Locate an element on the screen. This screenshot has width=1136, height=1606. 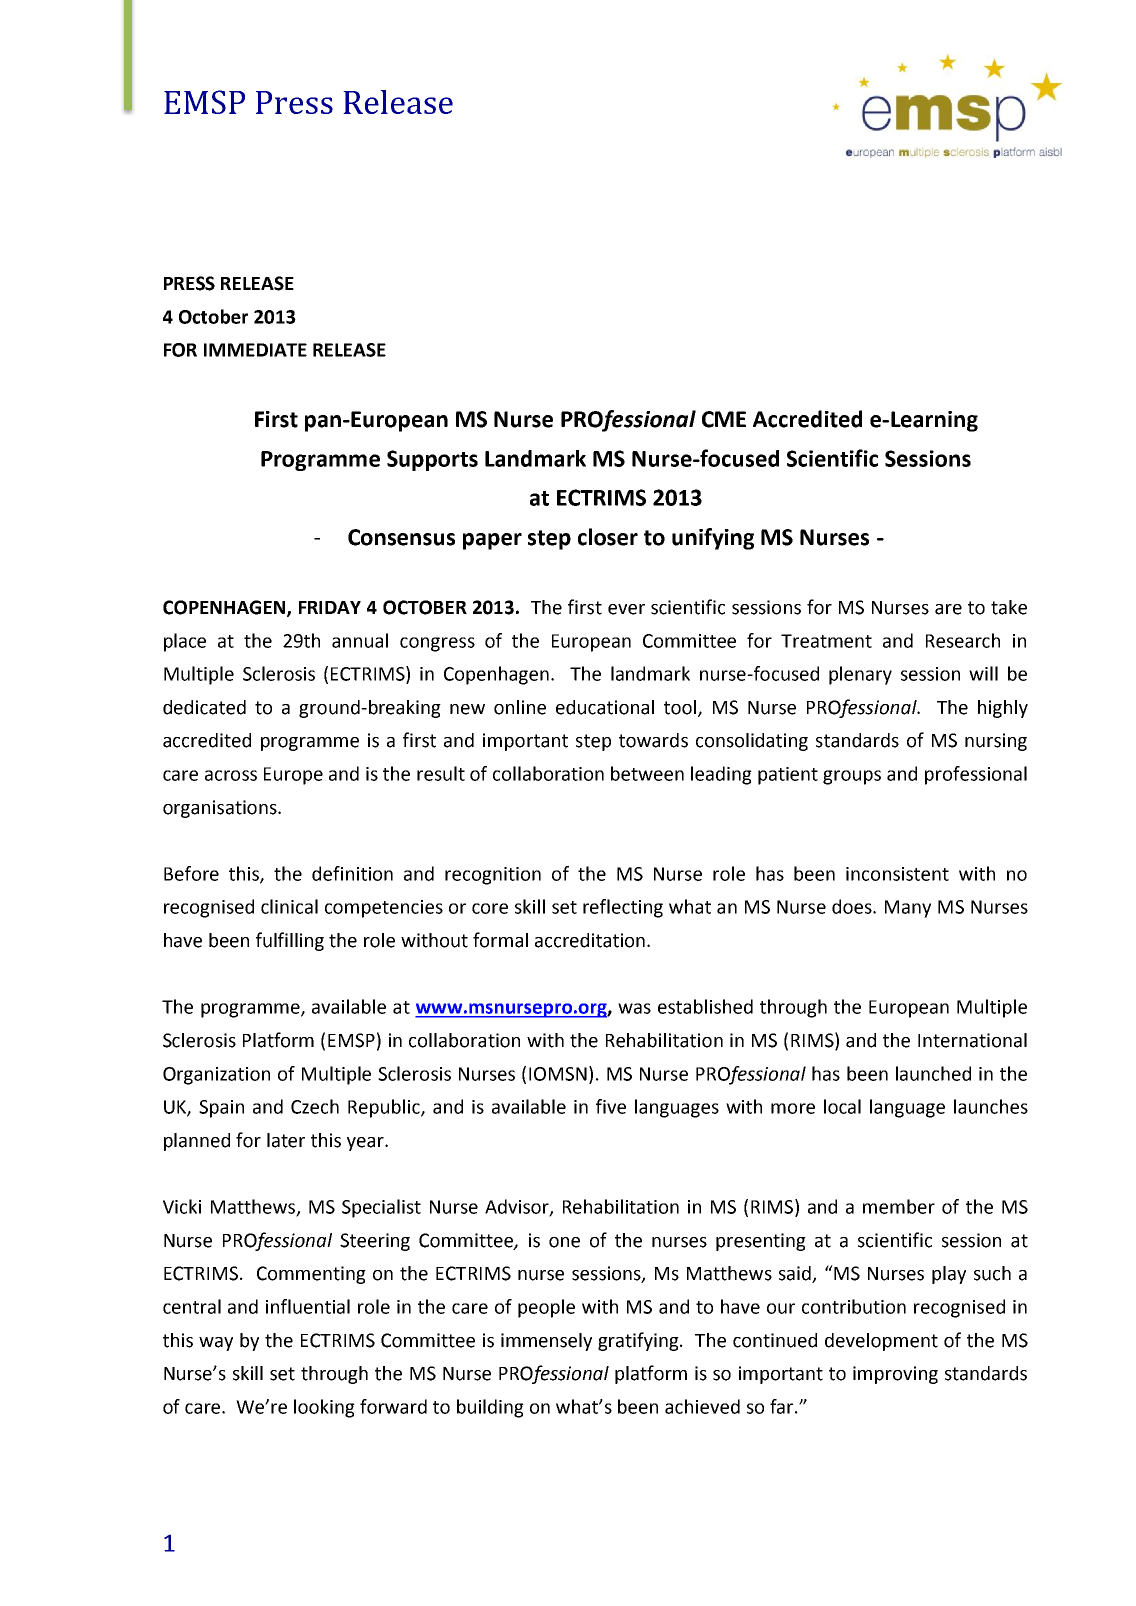
unifying is located at coordinates (713, 539).
